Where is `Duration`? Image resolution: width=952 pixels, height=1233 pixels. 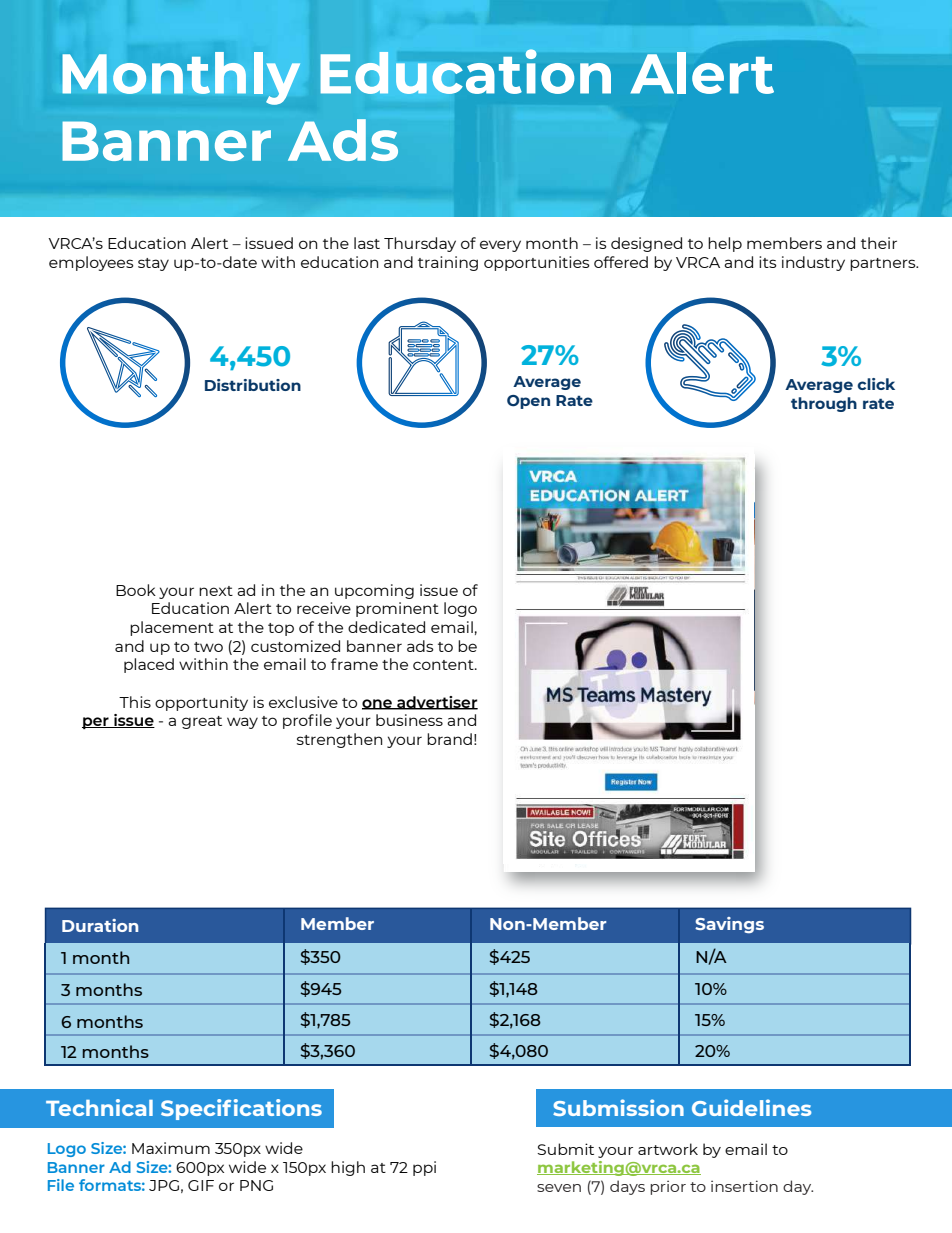
Duration is located at coordinates (100, 925).
